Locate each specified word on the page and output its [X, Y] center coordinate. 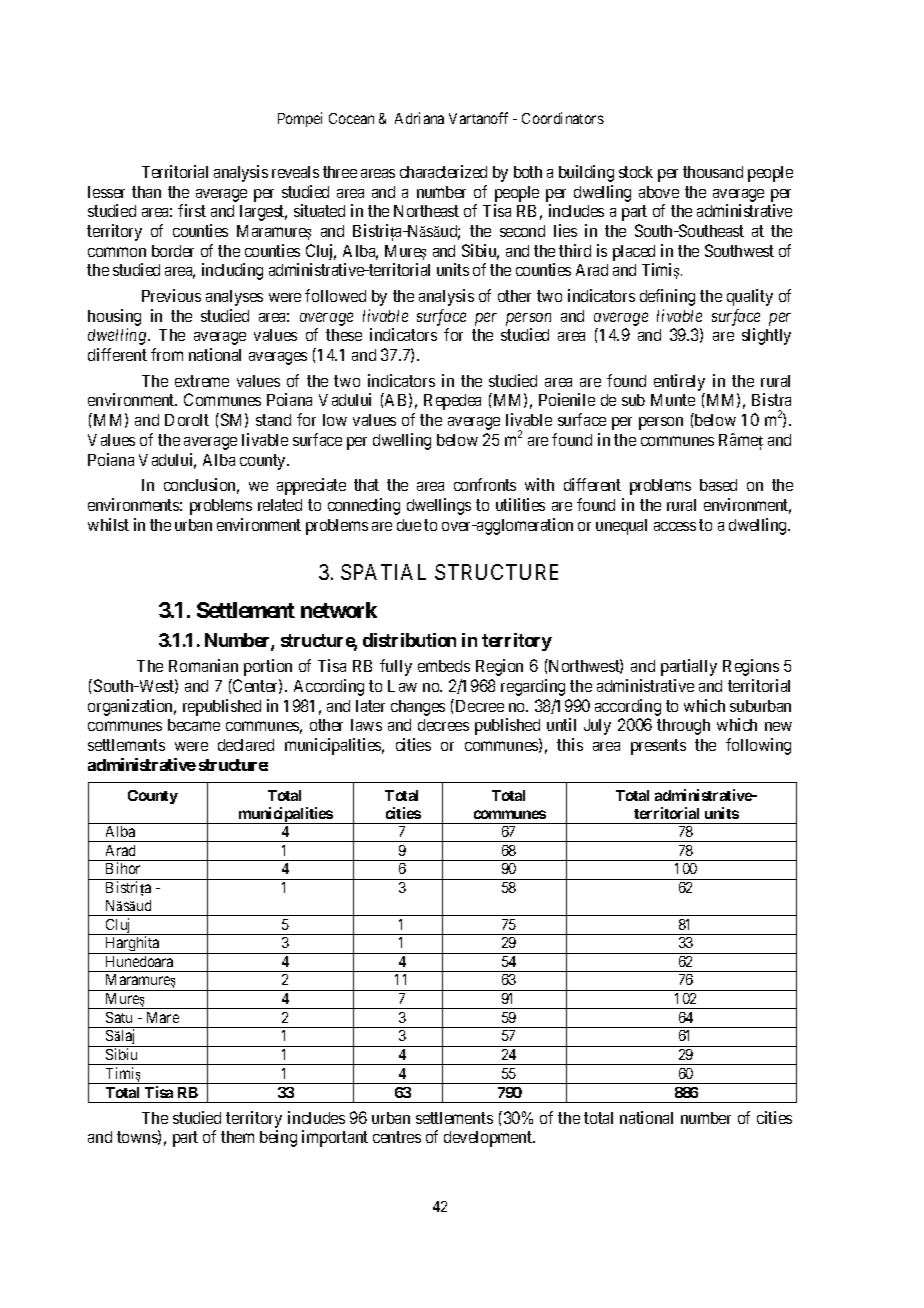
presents [658, 747]
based [718, 485]
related [280, 505]
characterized [443, 171]
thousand [713, 172]
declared [246, 745]
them [237, 1137]
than [146, 192]
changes [418, 708]
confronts [485, 484]
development [489, 1139]
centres [397, 1137]
